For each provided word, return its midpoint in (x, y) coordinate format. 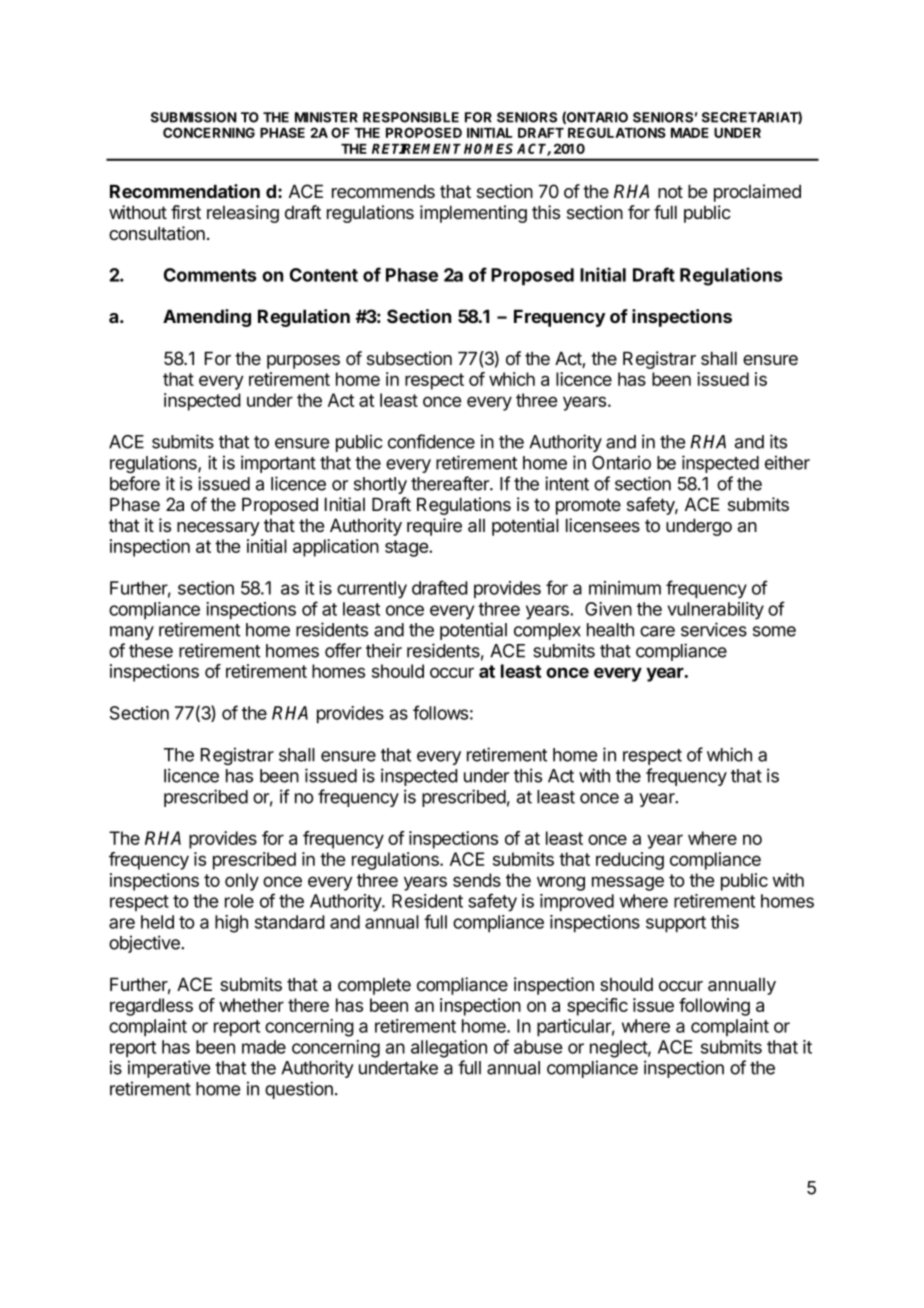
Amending (207, 318)
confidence (431, 441)
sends (477, 880)
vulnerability (716, 611)
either (787, 462)
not (670, 191)
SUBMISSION (194, 117)
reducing (630, 861)
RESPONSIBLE (411, 117)
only (242, 882)
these (151, 651)
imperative (169, 1069)
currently (372, 590)
